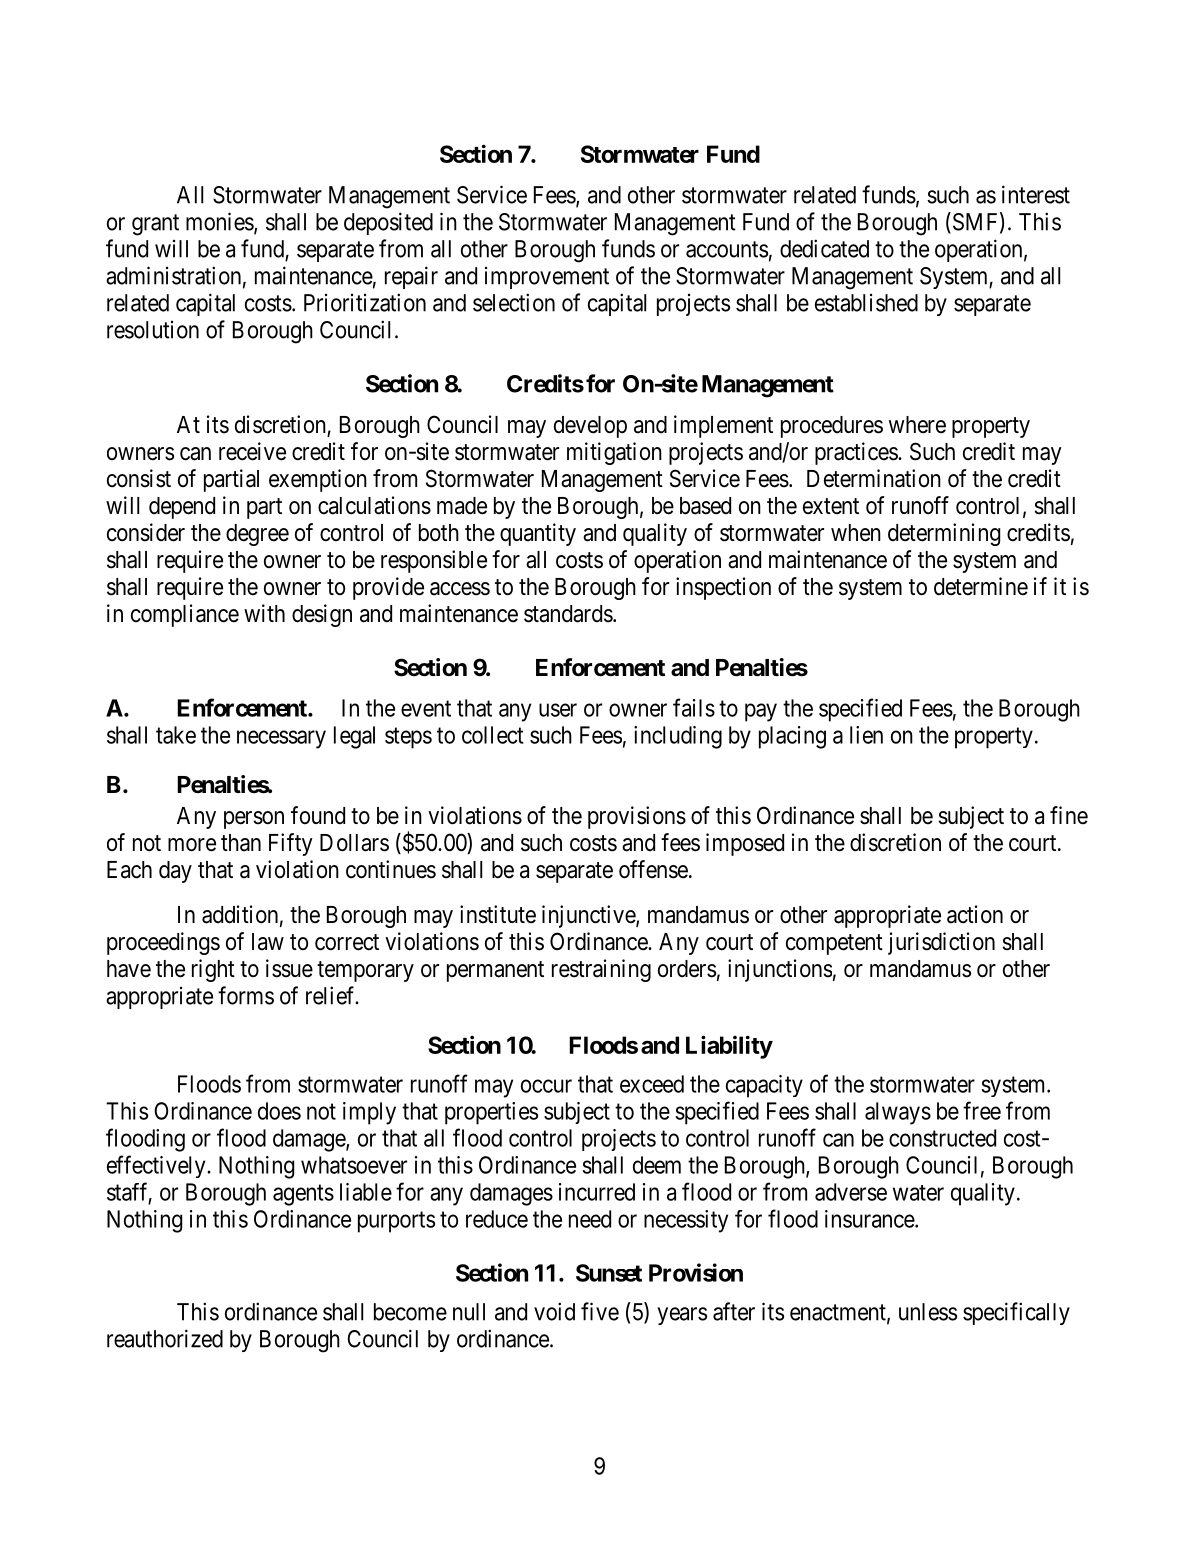  Describe the element at coordinates (303, 1195) in the screenshot. I see `agents` at that location.
